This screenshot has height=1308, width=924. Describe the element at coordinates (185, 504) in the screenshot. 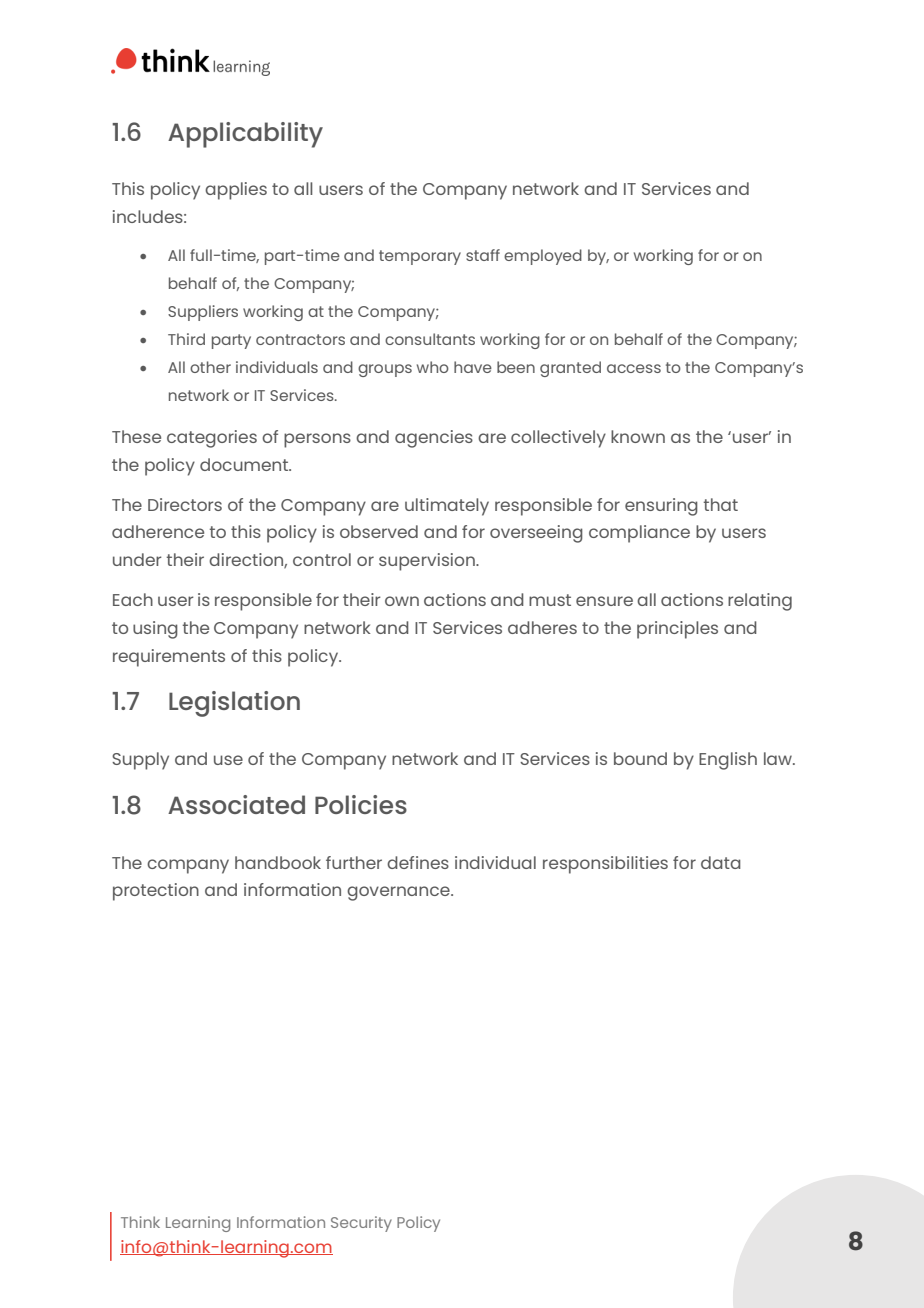

I see `Directors` at that location.
